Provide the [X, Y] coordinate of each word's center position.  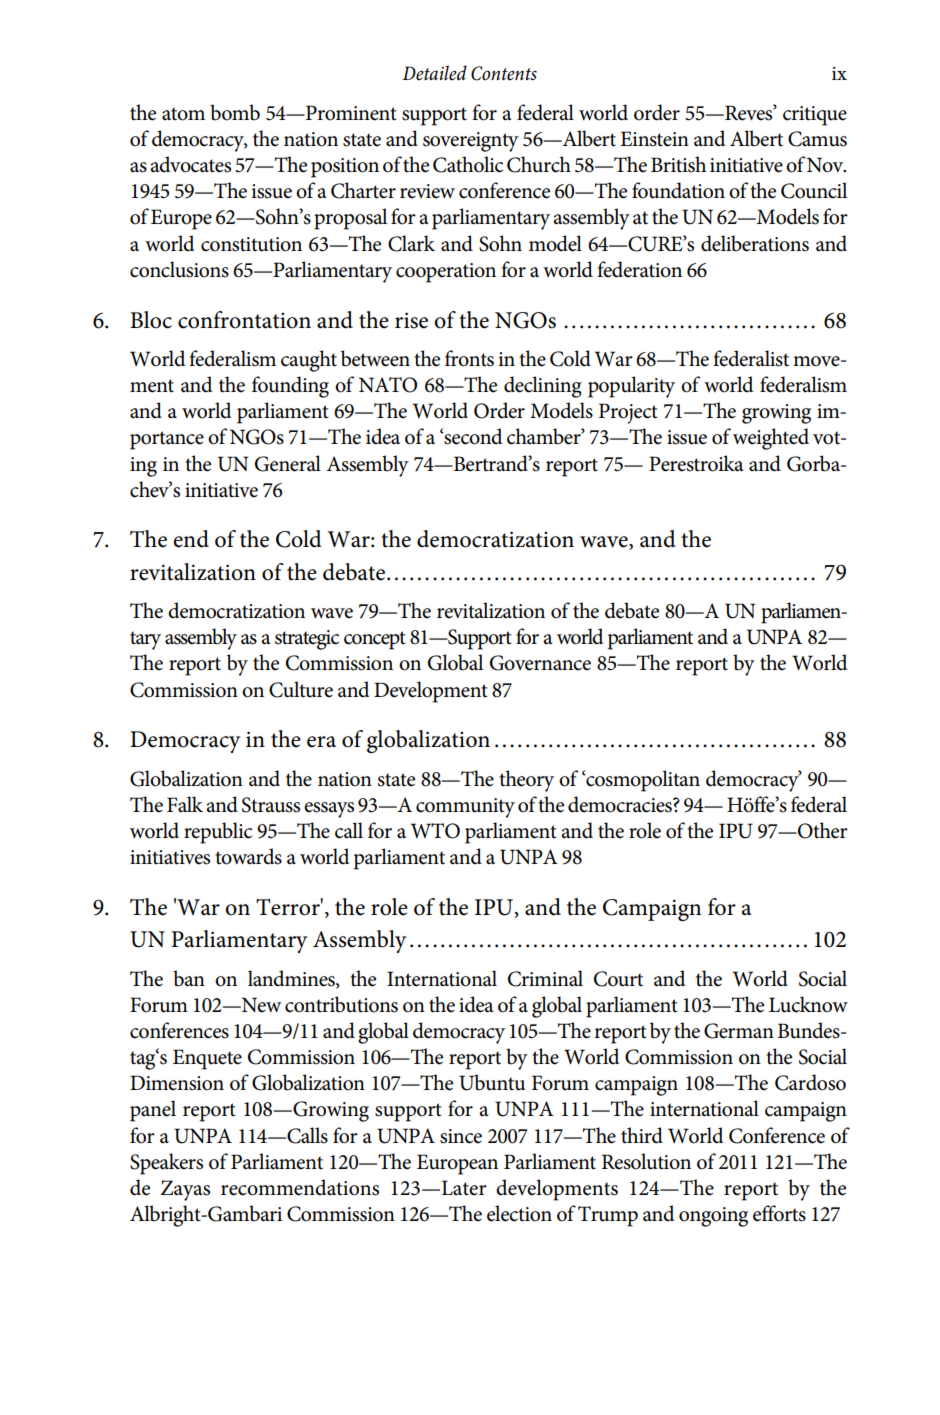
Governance [540, 663]
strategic [307, 640]
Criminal [545, 978]
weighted [771, 439]
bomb [235, 112]
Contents [504, 73]
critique [815, 116]
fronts [469, 358]
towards [248, 856]
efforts [779, 1213]
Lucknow [808, 1004]
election [519, 1213]
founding [290, 387]
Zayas [185, 1190]
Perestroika [696, 463]
